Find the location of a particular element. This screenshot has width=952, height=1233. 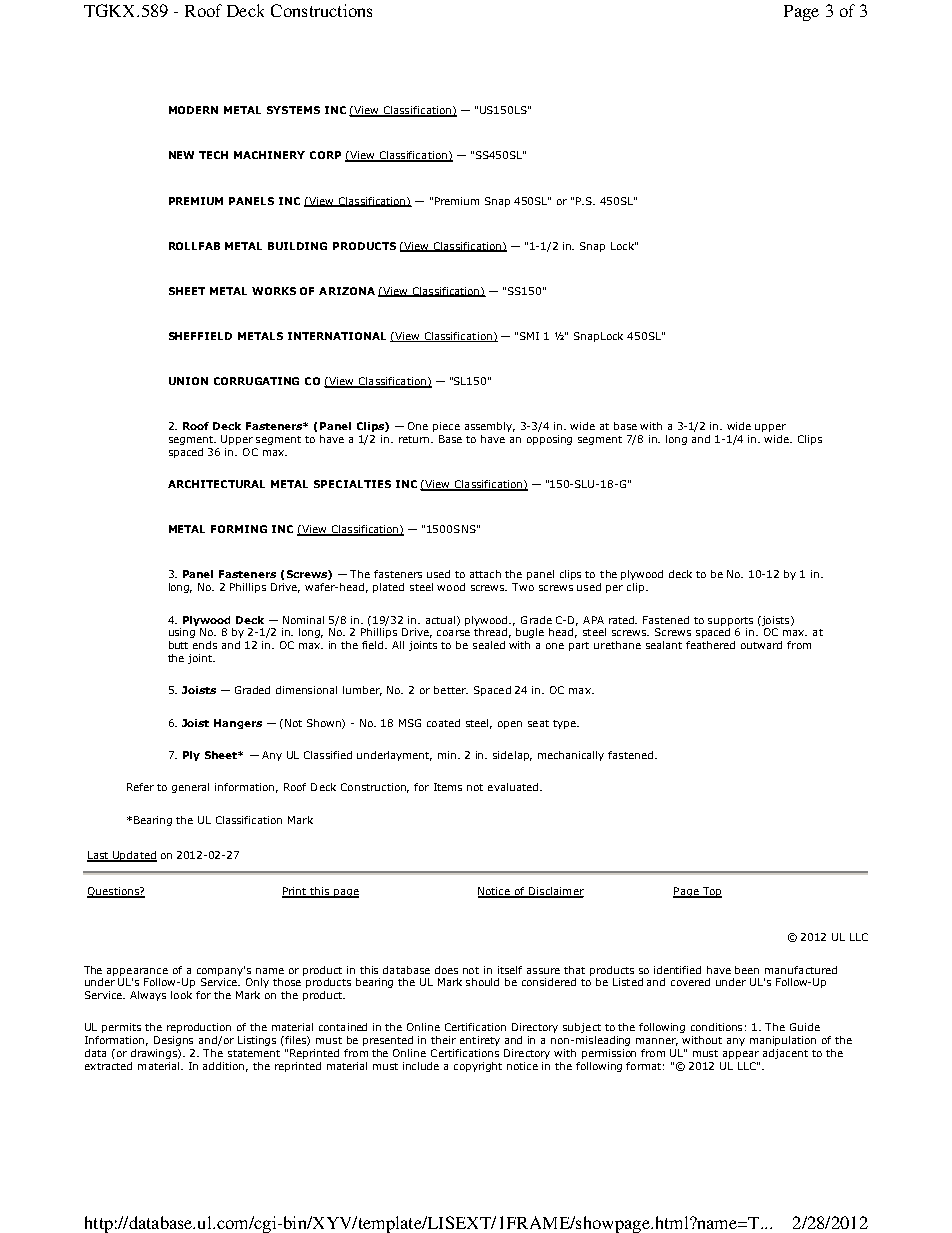

SMI is located at coordinates (529, 336).
